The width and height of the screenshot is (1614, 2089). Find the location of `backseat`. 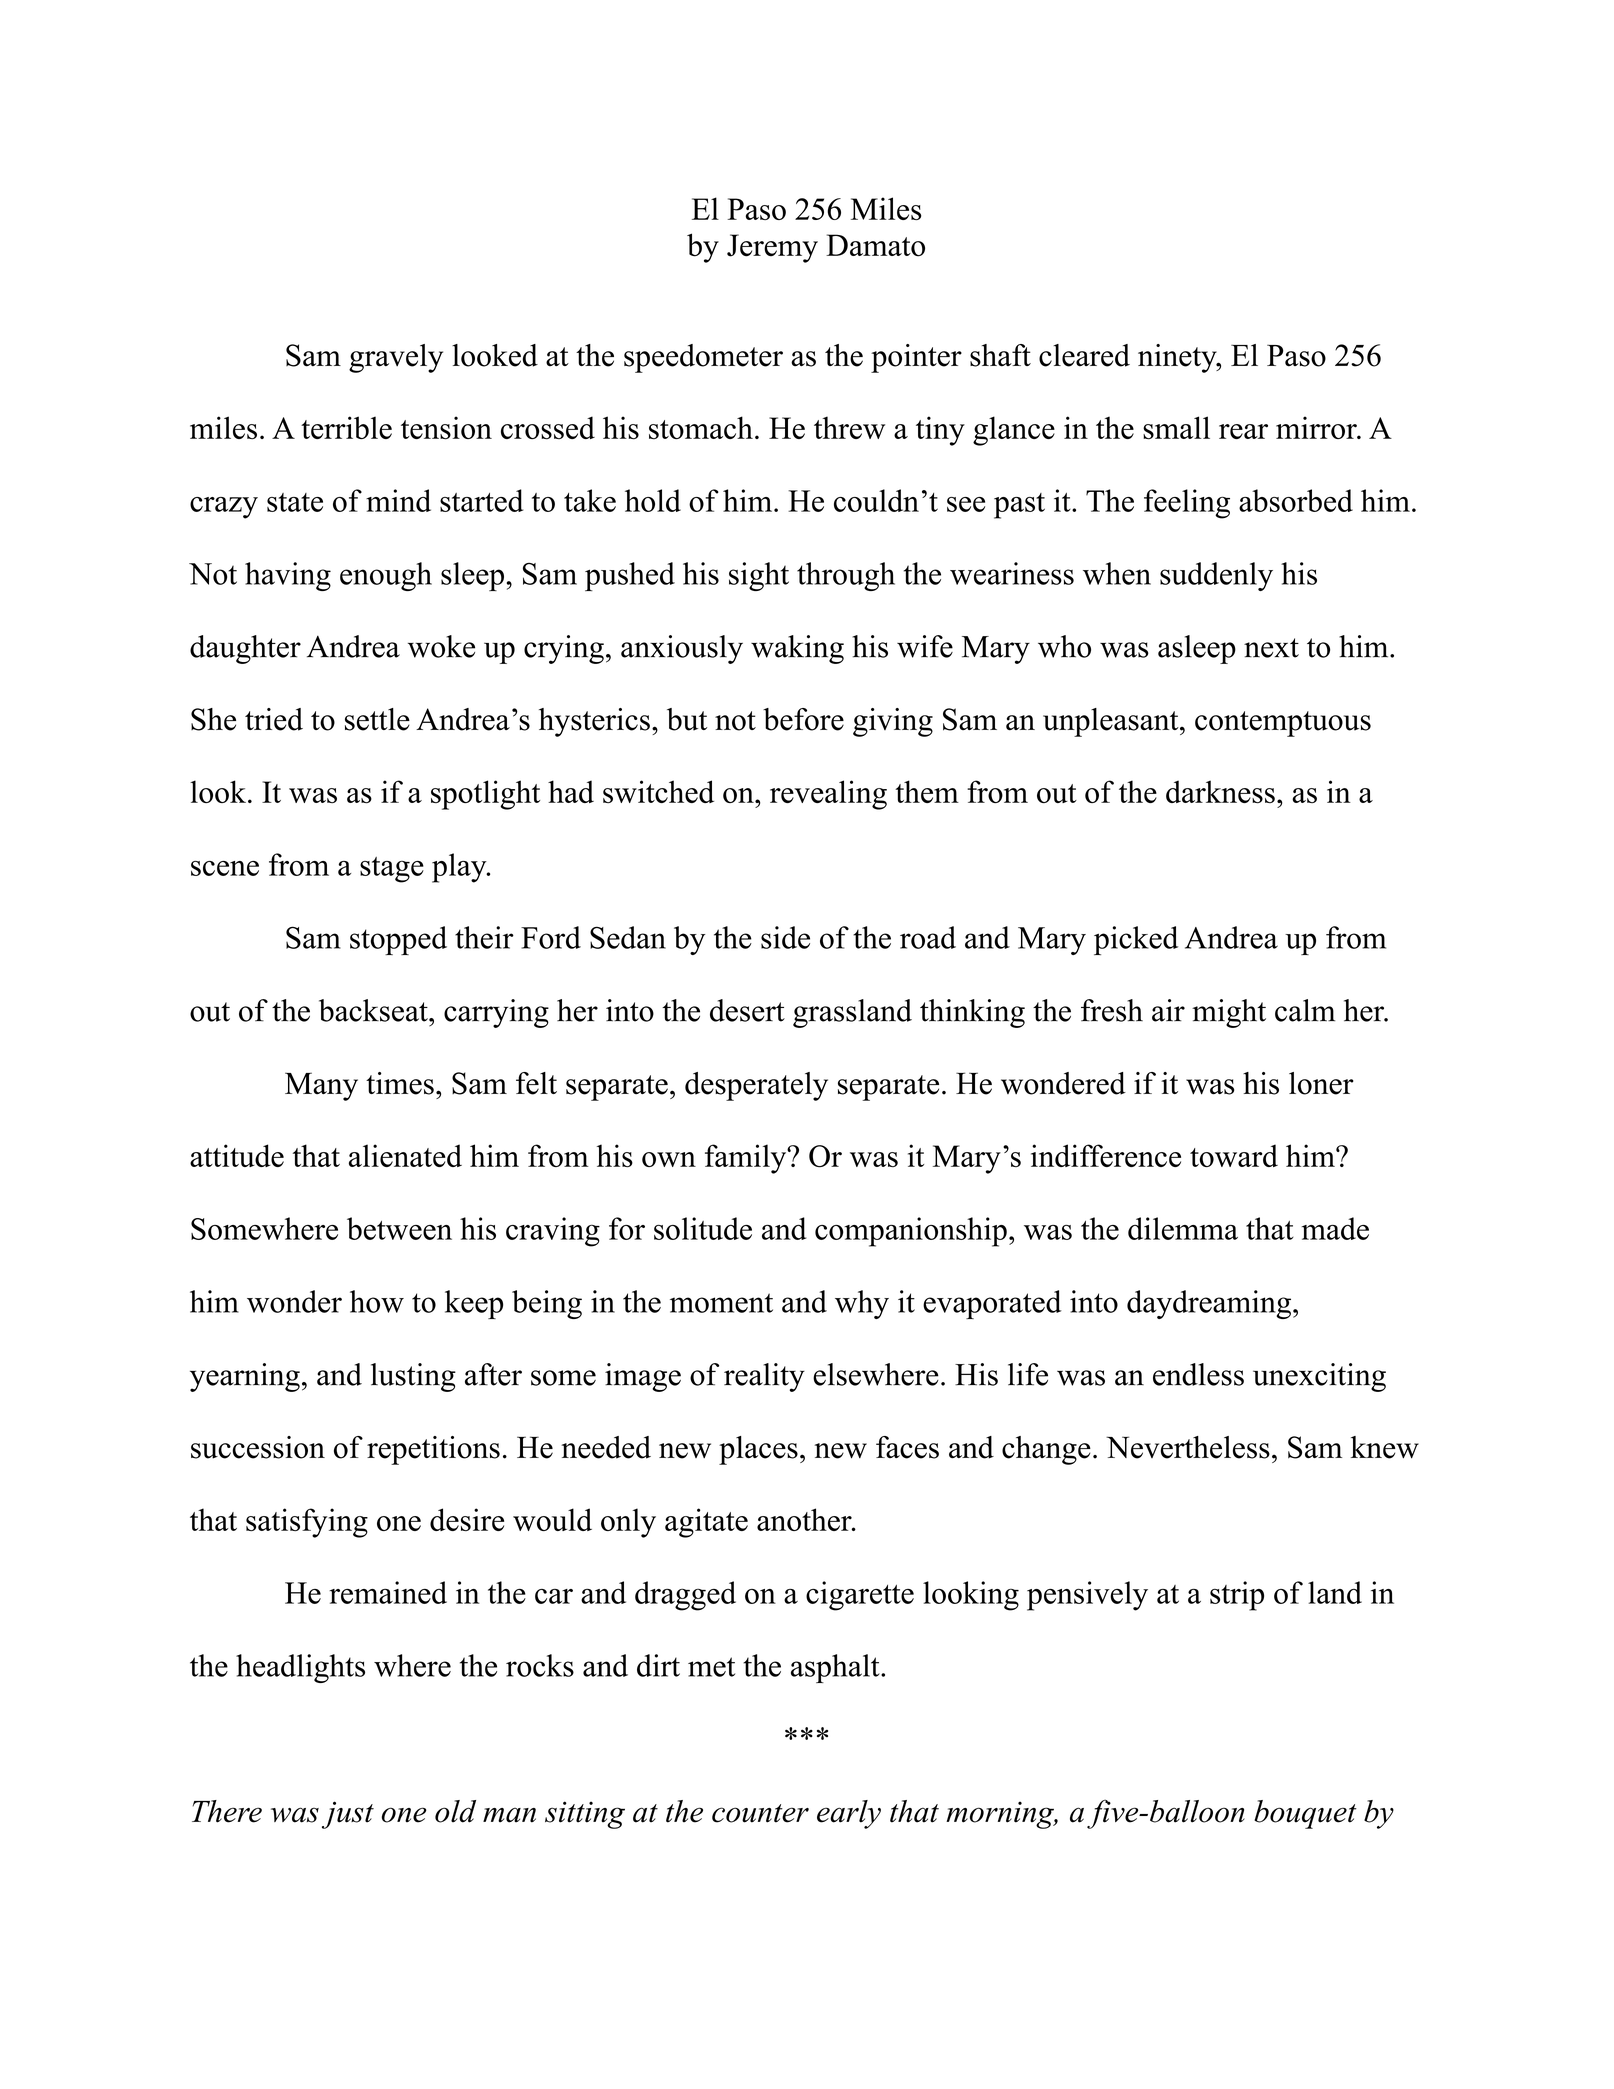

backseat is located at coordinates (374, 1010).
